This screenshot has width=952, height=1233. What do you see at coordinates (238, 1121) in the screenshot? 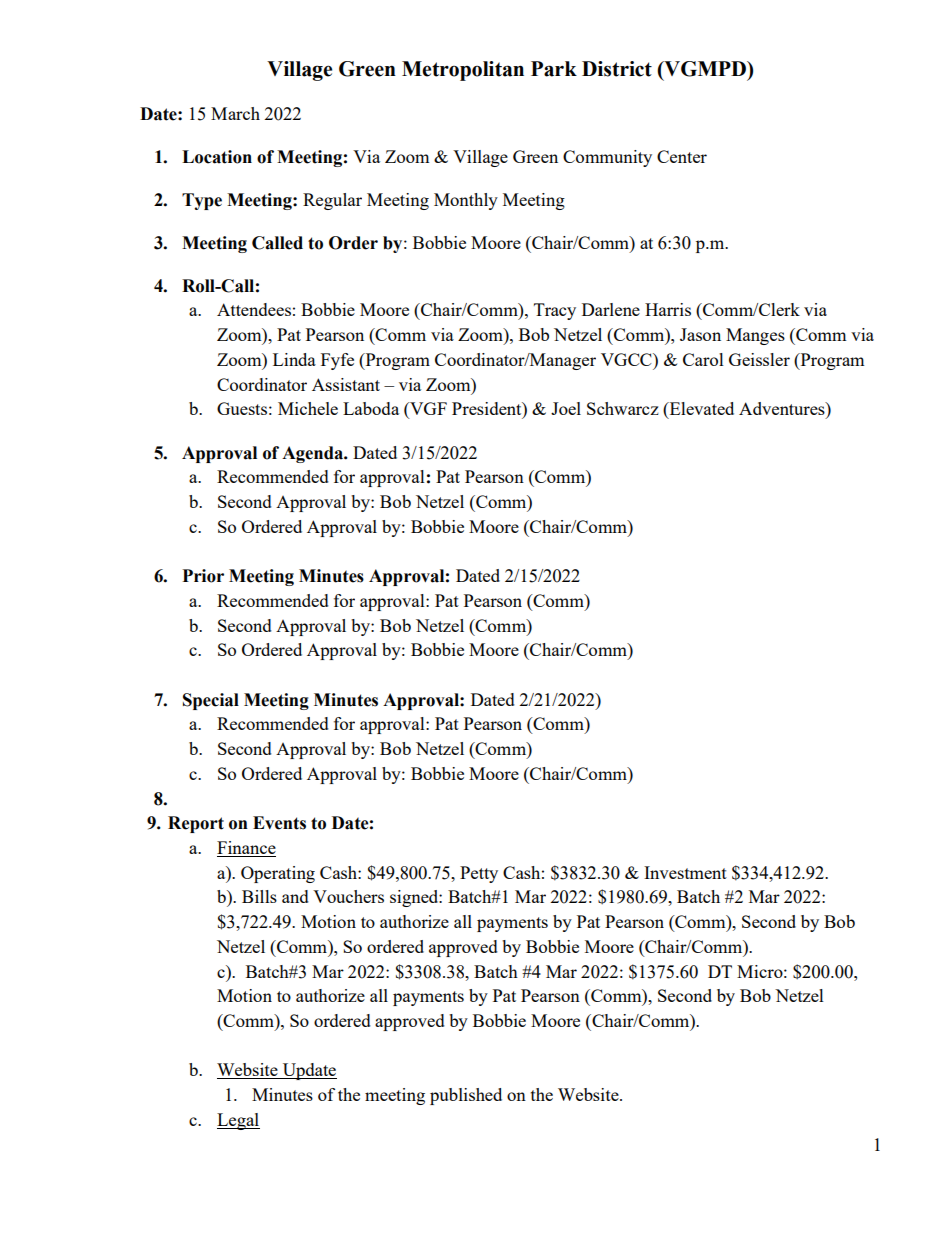
I see `Legal` at bounding box center [238, 1121].
